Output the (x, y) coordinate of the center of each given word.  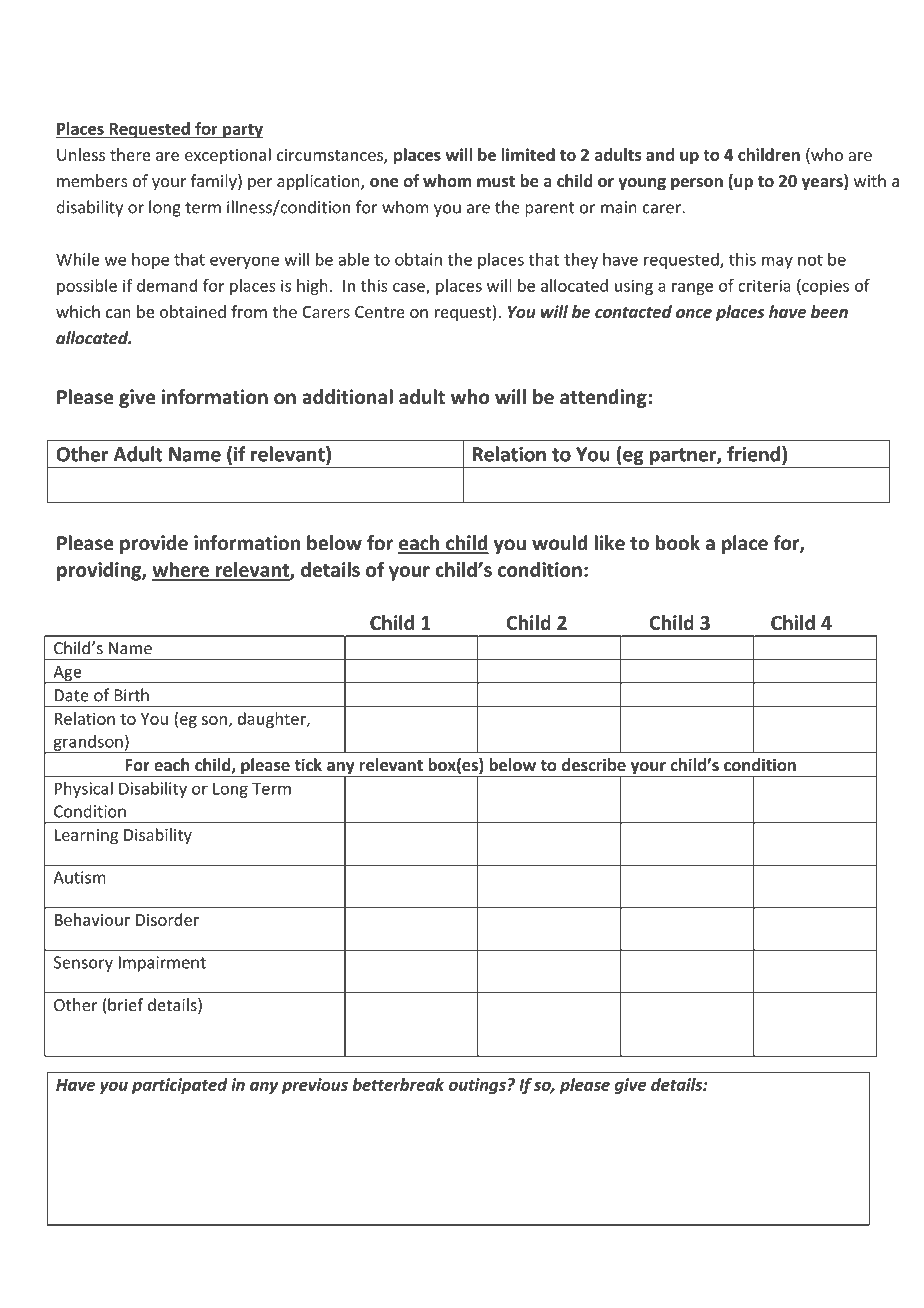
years (823, 184)
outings (477, 1086)
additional (347, 397)
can (118, 313)
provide (154, 544)
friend (753, 454)
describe (594, 765)
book (678, 543)
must (496, 181)
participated (180, 1086)
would (560, 543)
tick (308, 764)
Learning (86, 836)
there (130, 154)
